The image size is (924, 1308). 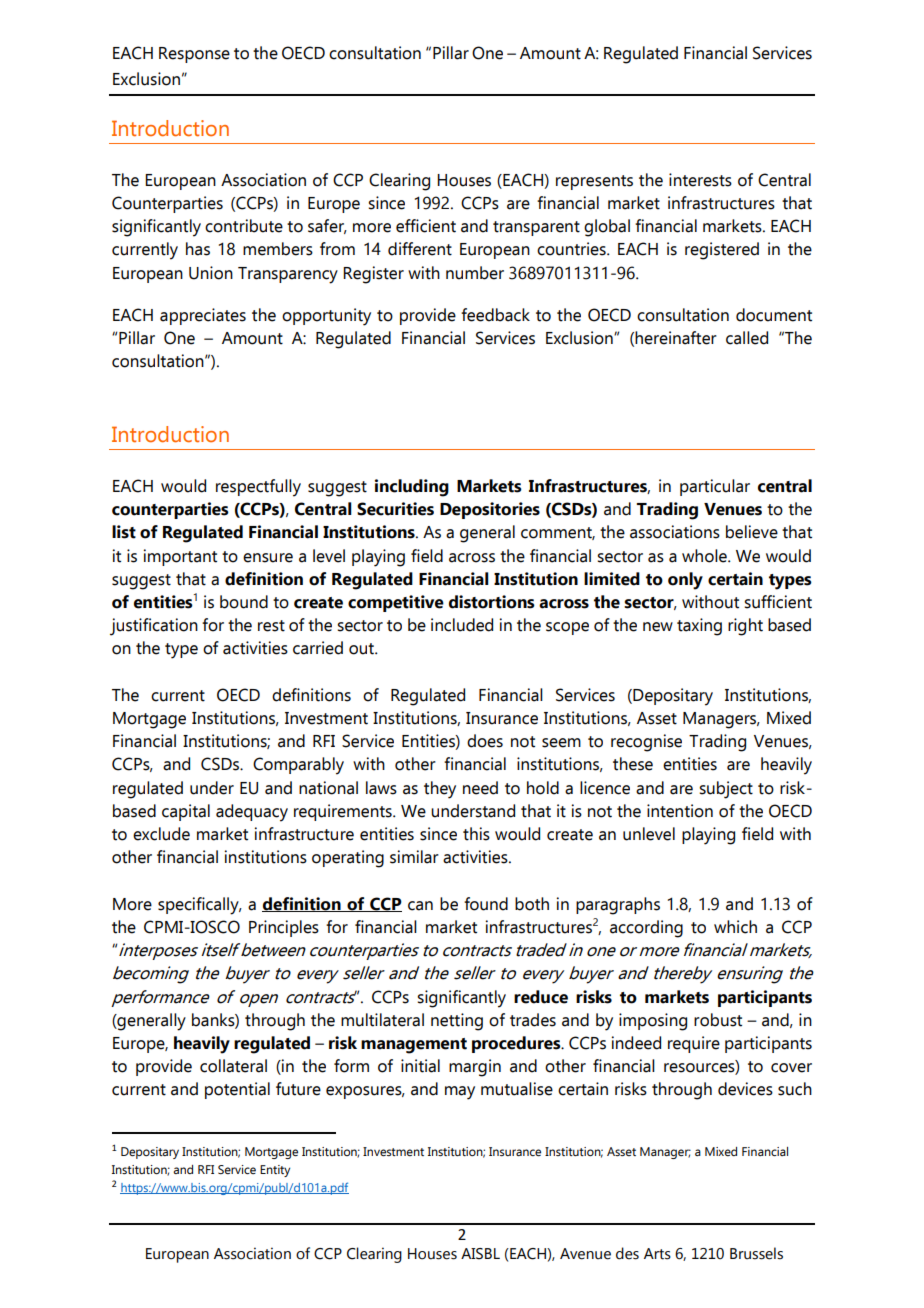 What do you see at coordinates (154, 627) in the screenshot?
I see `justification` at bounding box center [154, 627].
